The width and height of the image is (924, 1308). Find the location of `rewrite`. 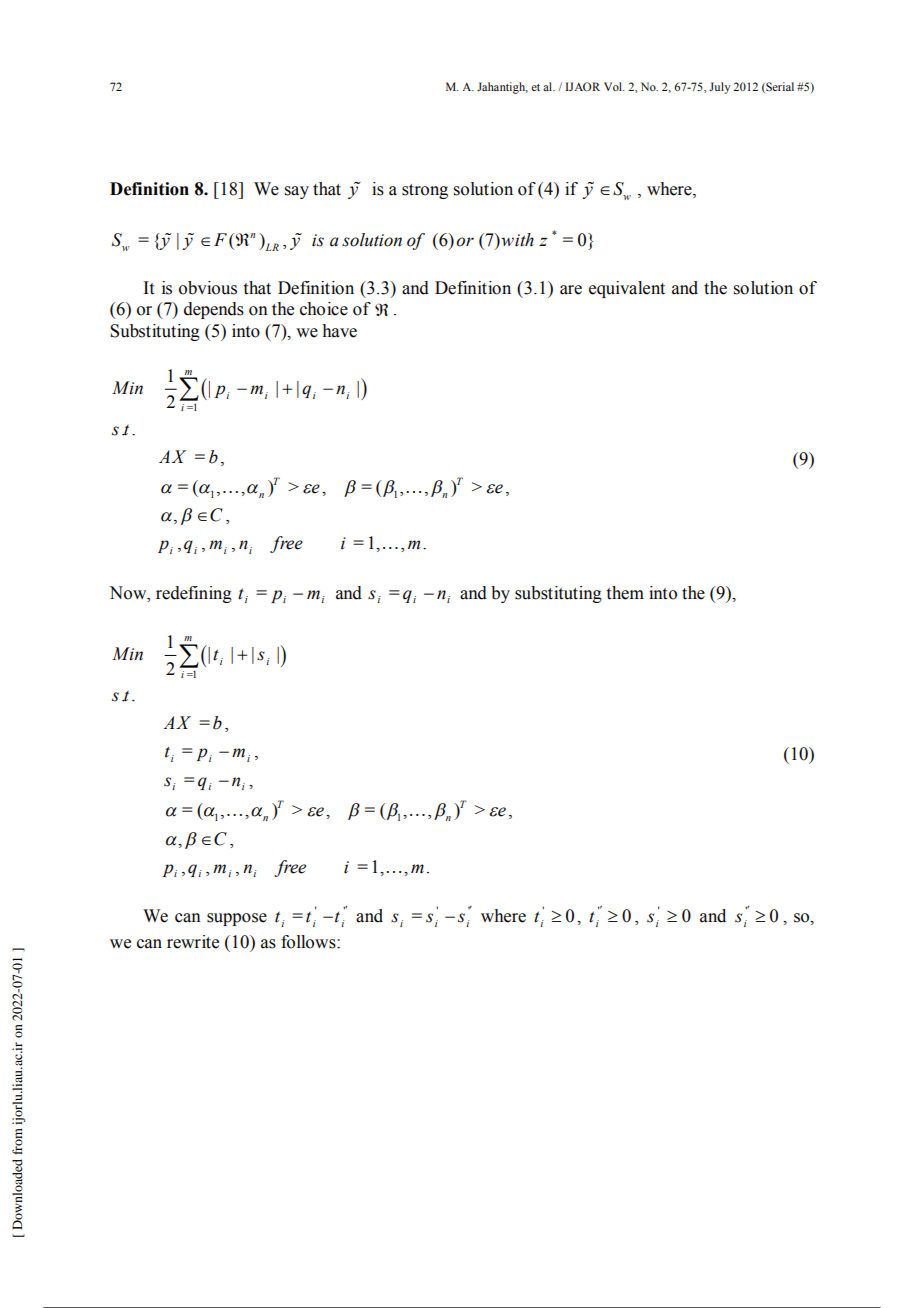

rewrite is located at coordinates (193, 942).
